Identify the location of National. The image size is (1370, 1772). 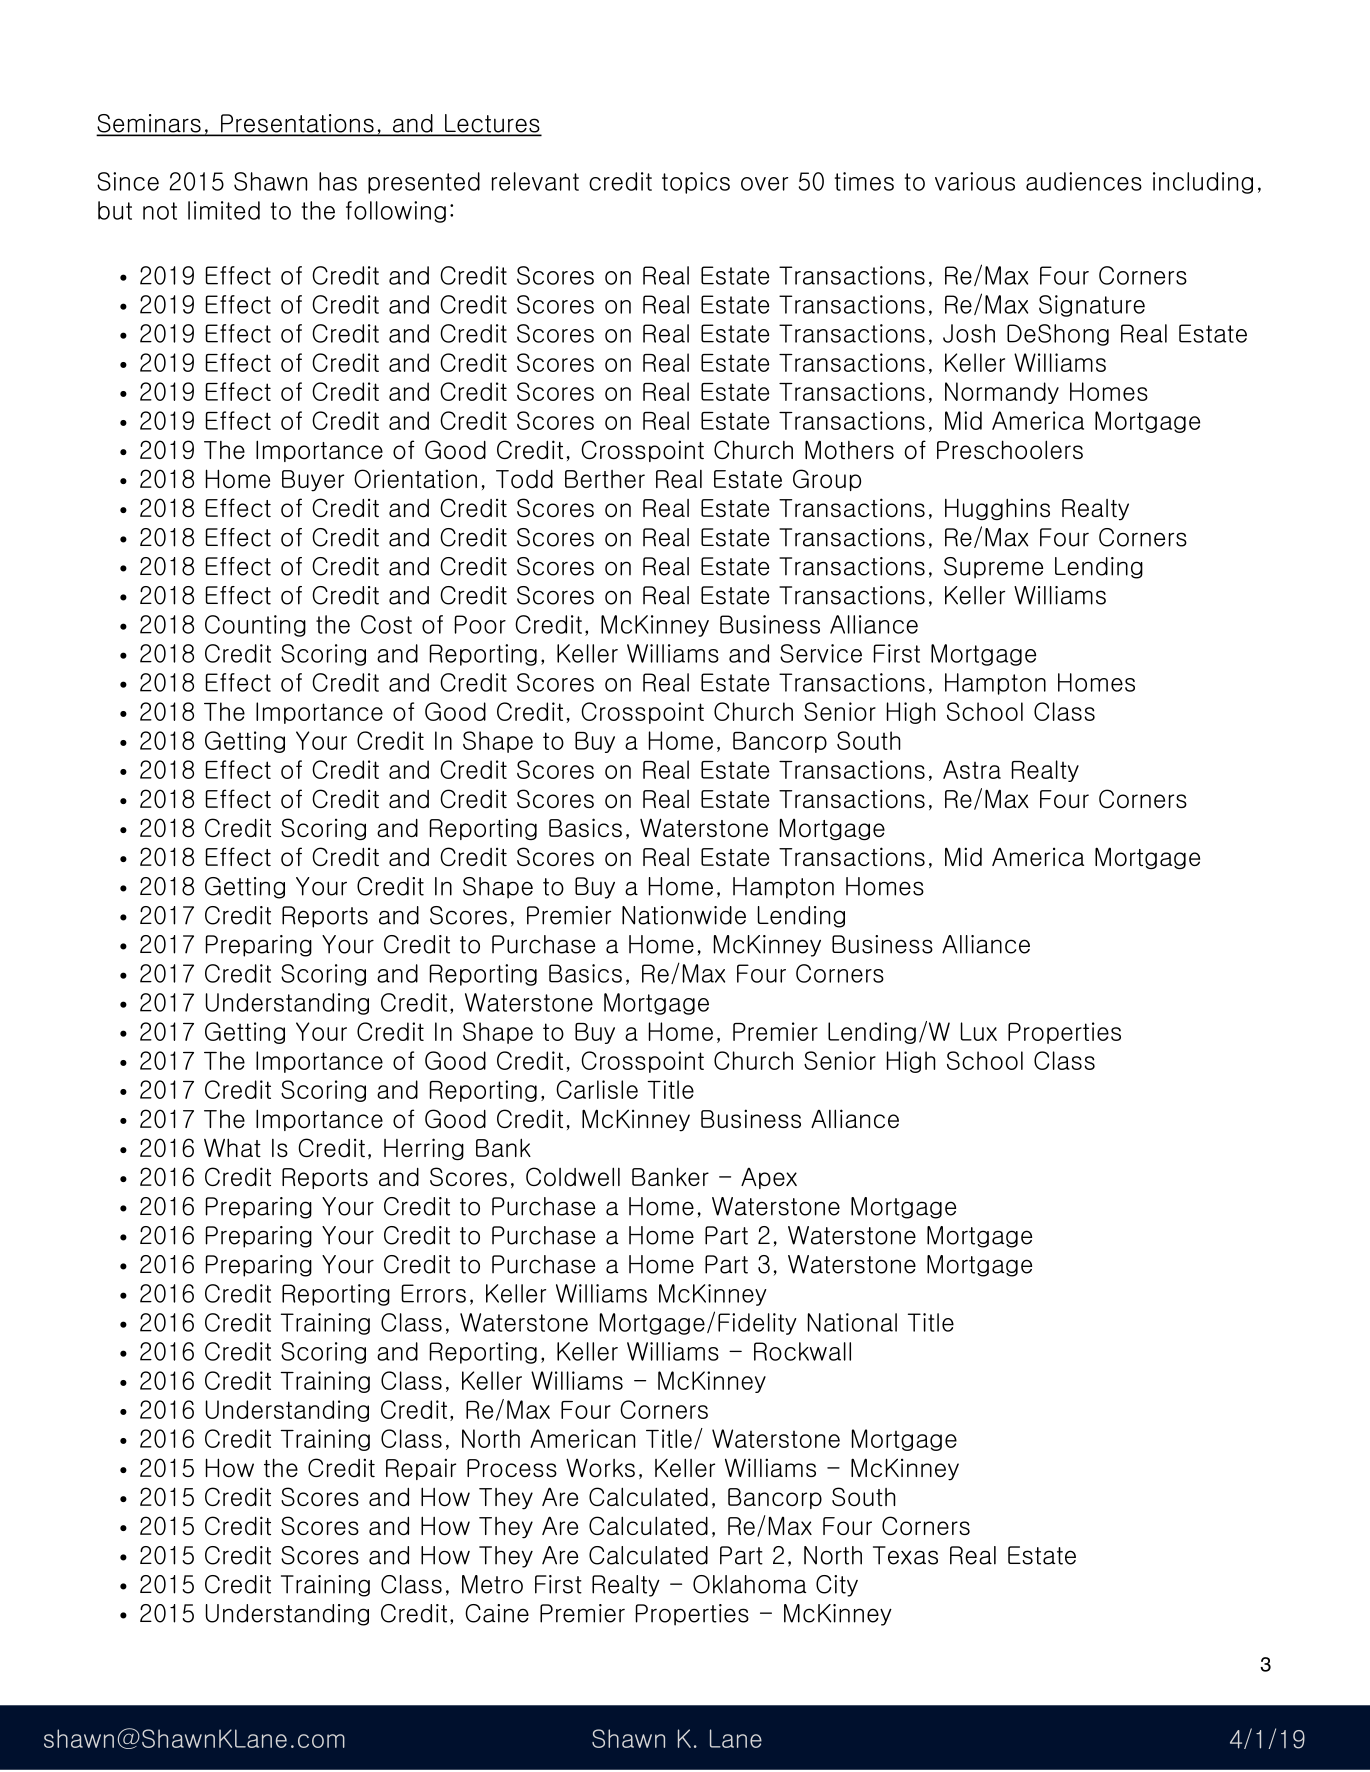
(852, 1322).
